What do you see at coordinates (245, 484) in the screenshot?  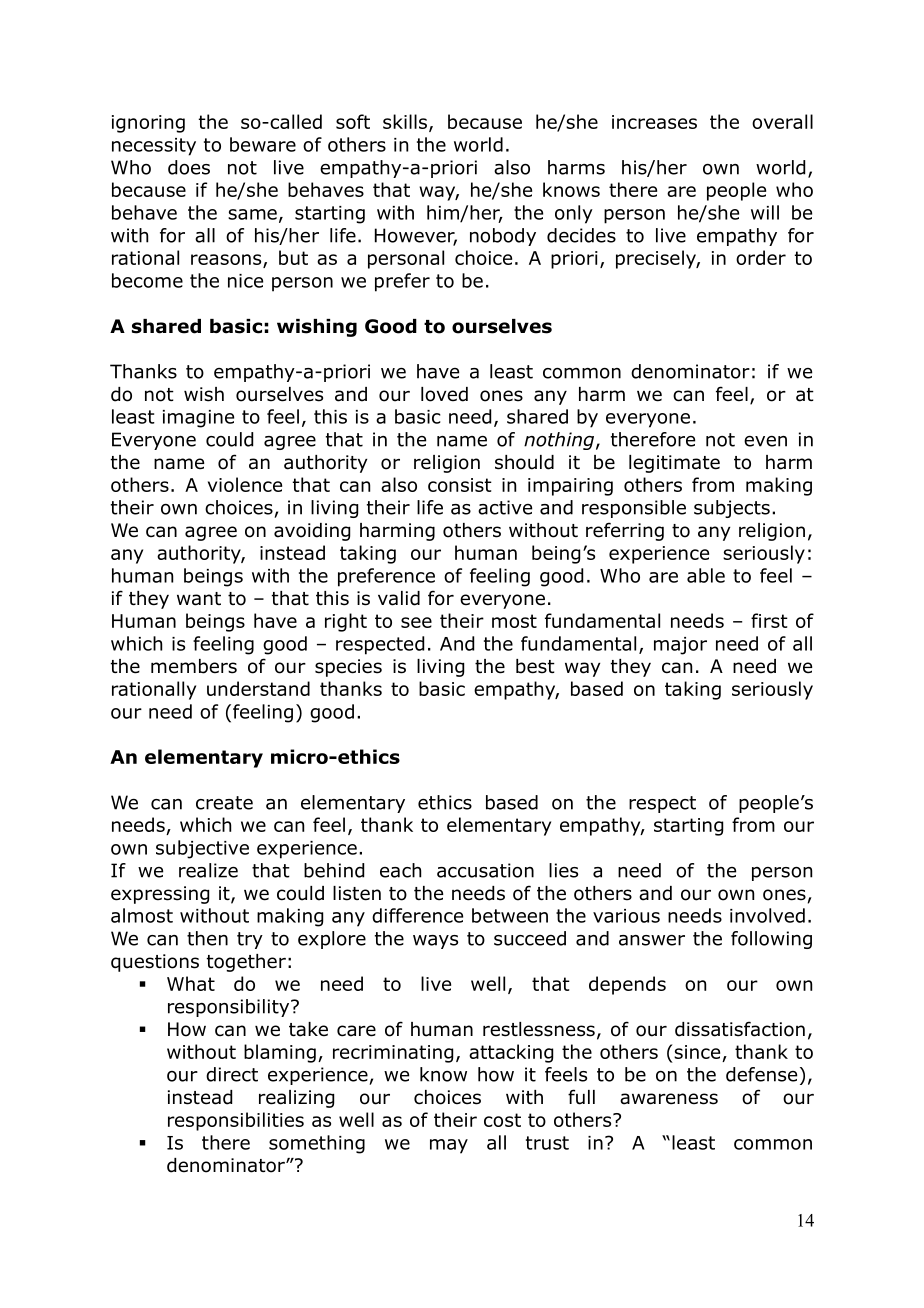 I see `violence` at bounding box center [245, 484].
